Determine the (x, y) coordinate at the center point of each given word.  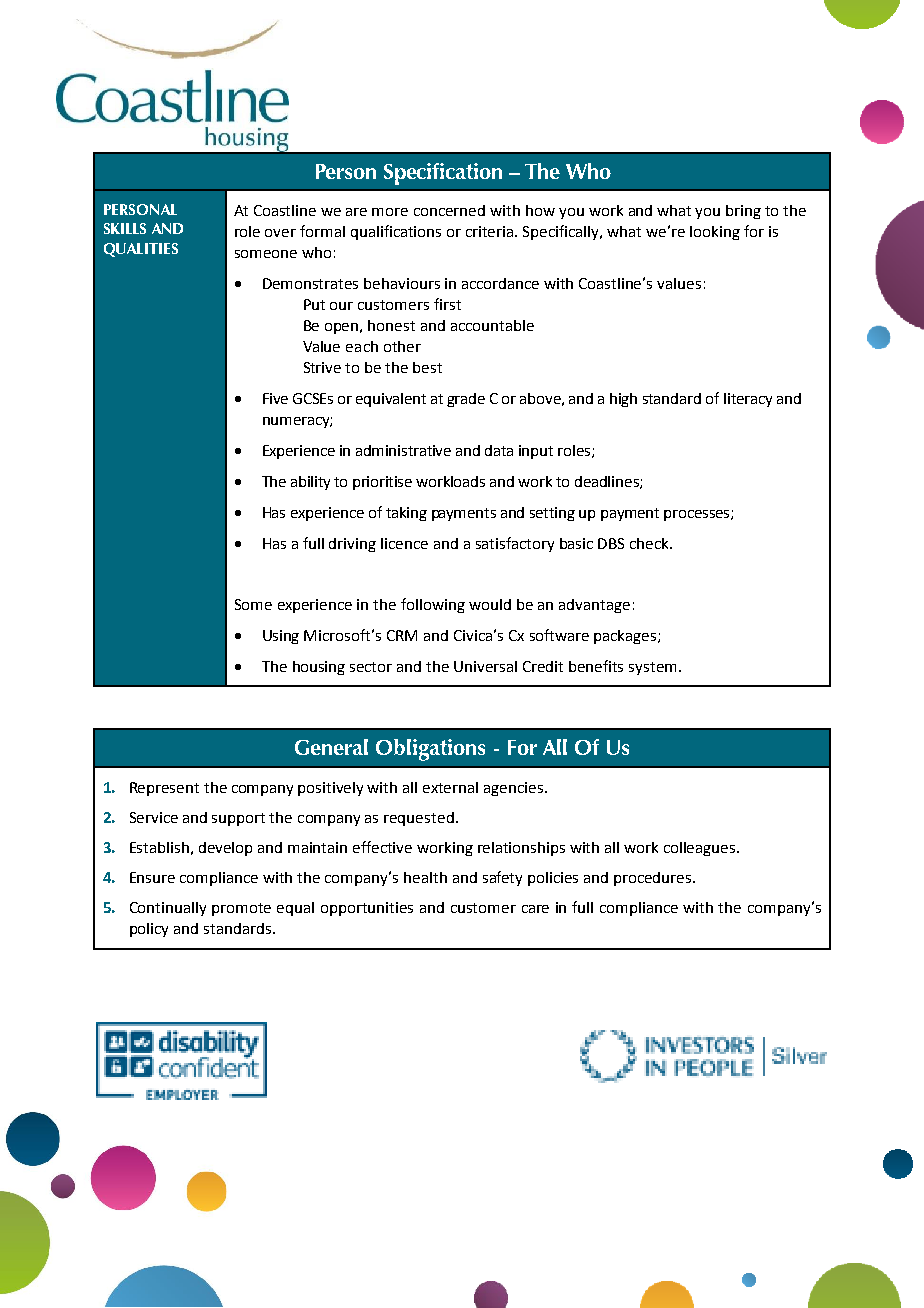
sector (371, 667)
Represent (164, 789)
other (402, 346)
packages (626, 637)
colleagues (701, 849)
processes (698, 515)
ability (310, 483)
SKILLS (125, 228)
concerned (449, 210)
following (433, 605)
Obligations (430, 750)
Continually (168, 909)
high (623, 400)
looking (715, 233)
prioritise (382, 483)
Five (275, 398)
